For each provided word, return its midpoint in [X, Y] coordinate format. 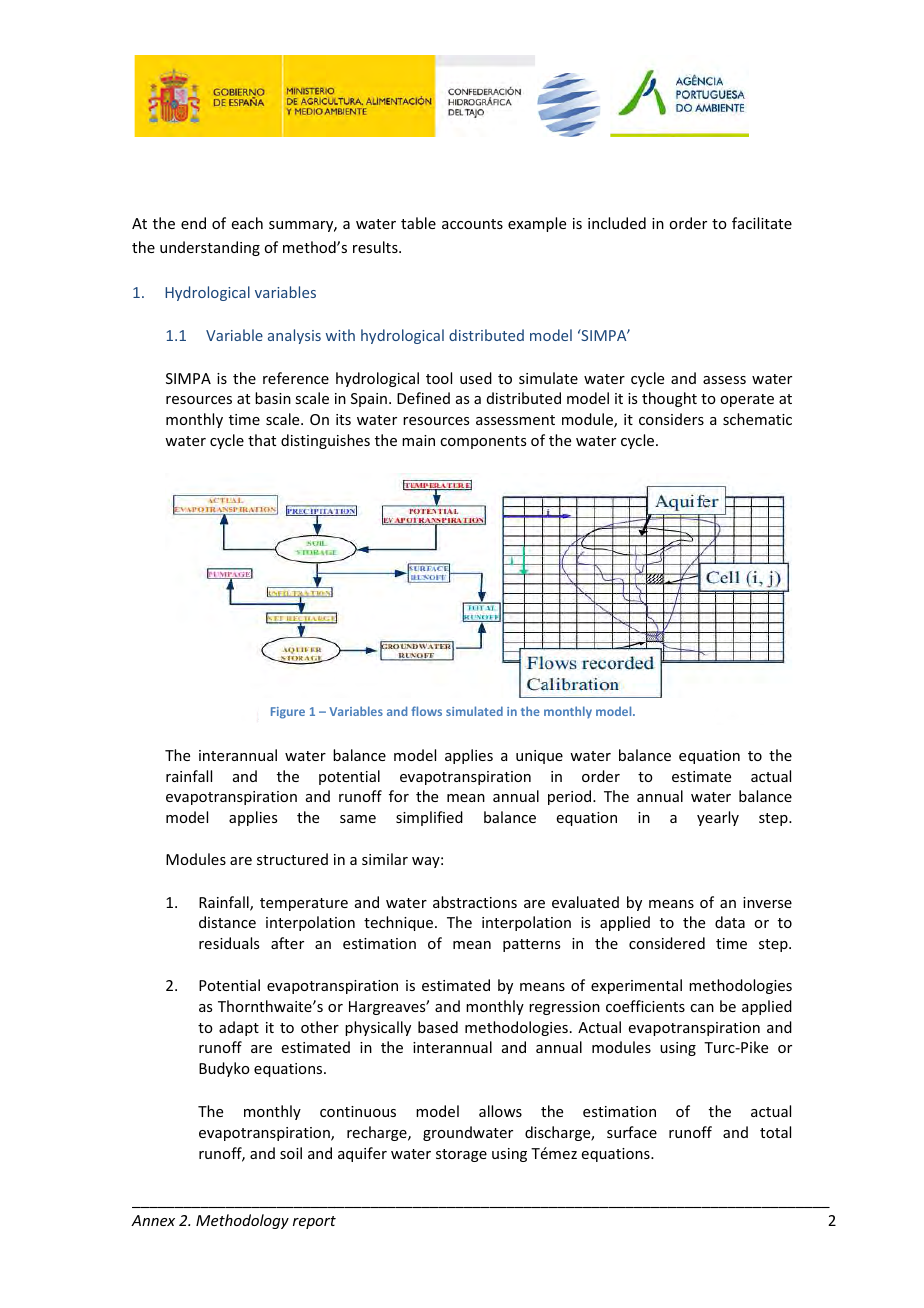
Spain [369, 400]
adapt [239, 1028]
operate [747, 400]
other [320, 1027]
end [193, 223]
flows [426, 711]
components [483, 442]
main [418, 440]
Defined [423, 398]
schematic [757, 419]
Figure [288, 713]
